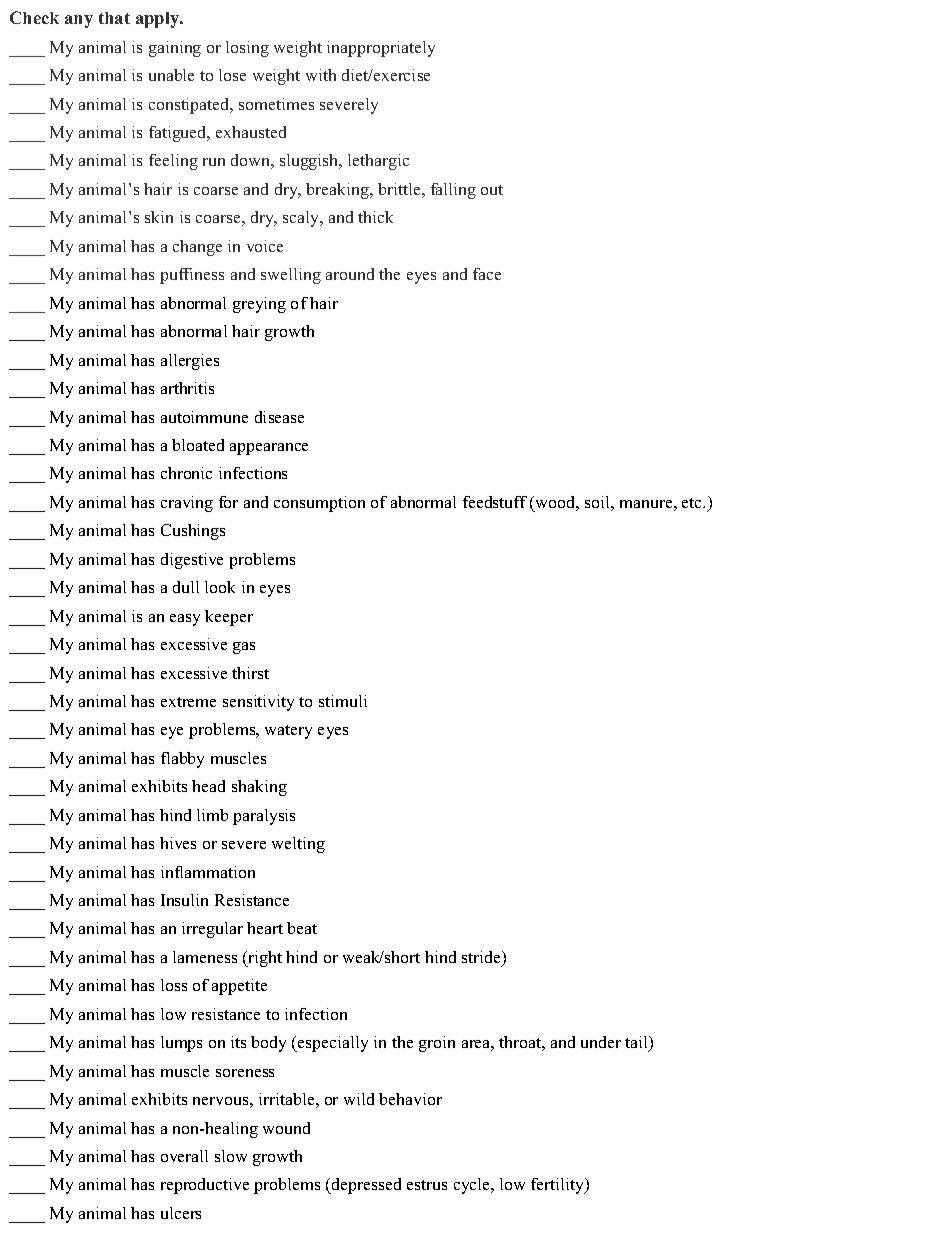 This page has width=952, height=1233. What do you see at coordinates (190, 362) in the page?
I see `allergies` at bounding box center [190, 362].
